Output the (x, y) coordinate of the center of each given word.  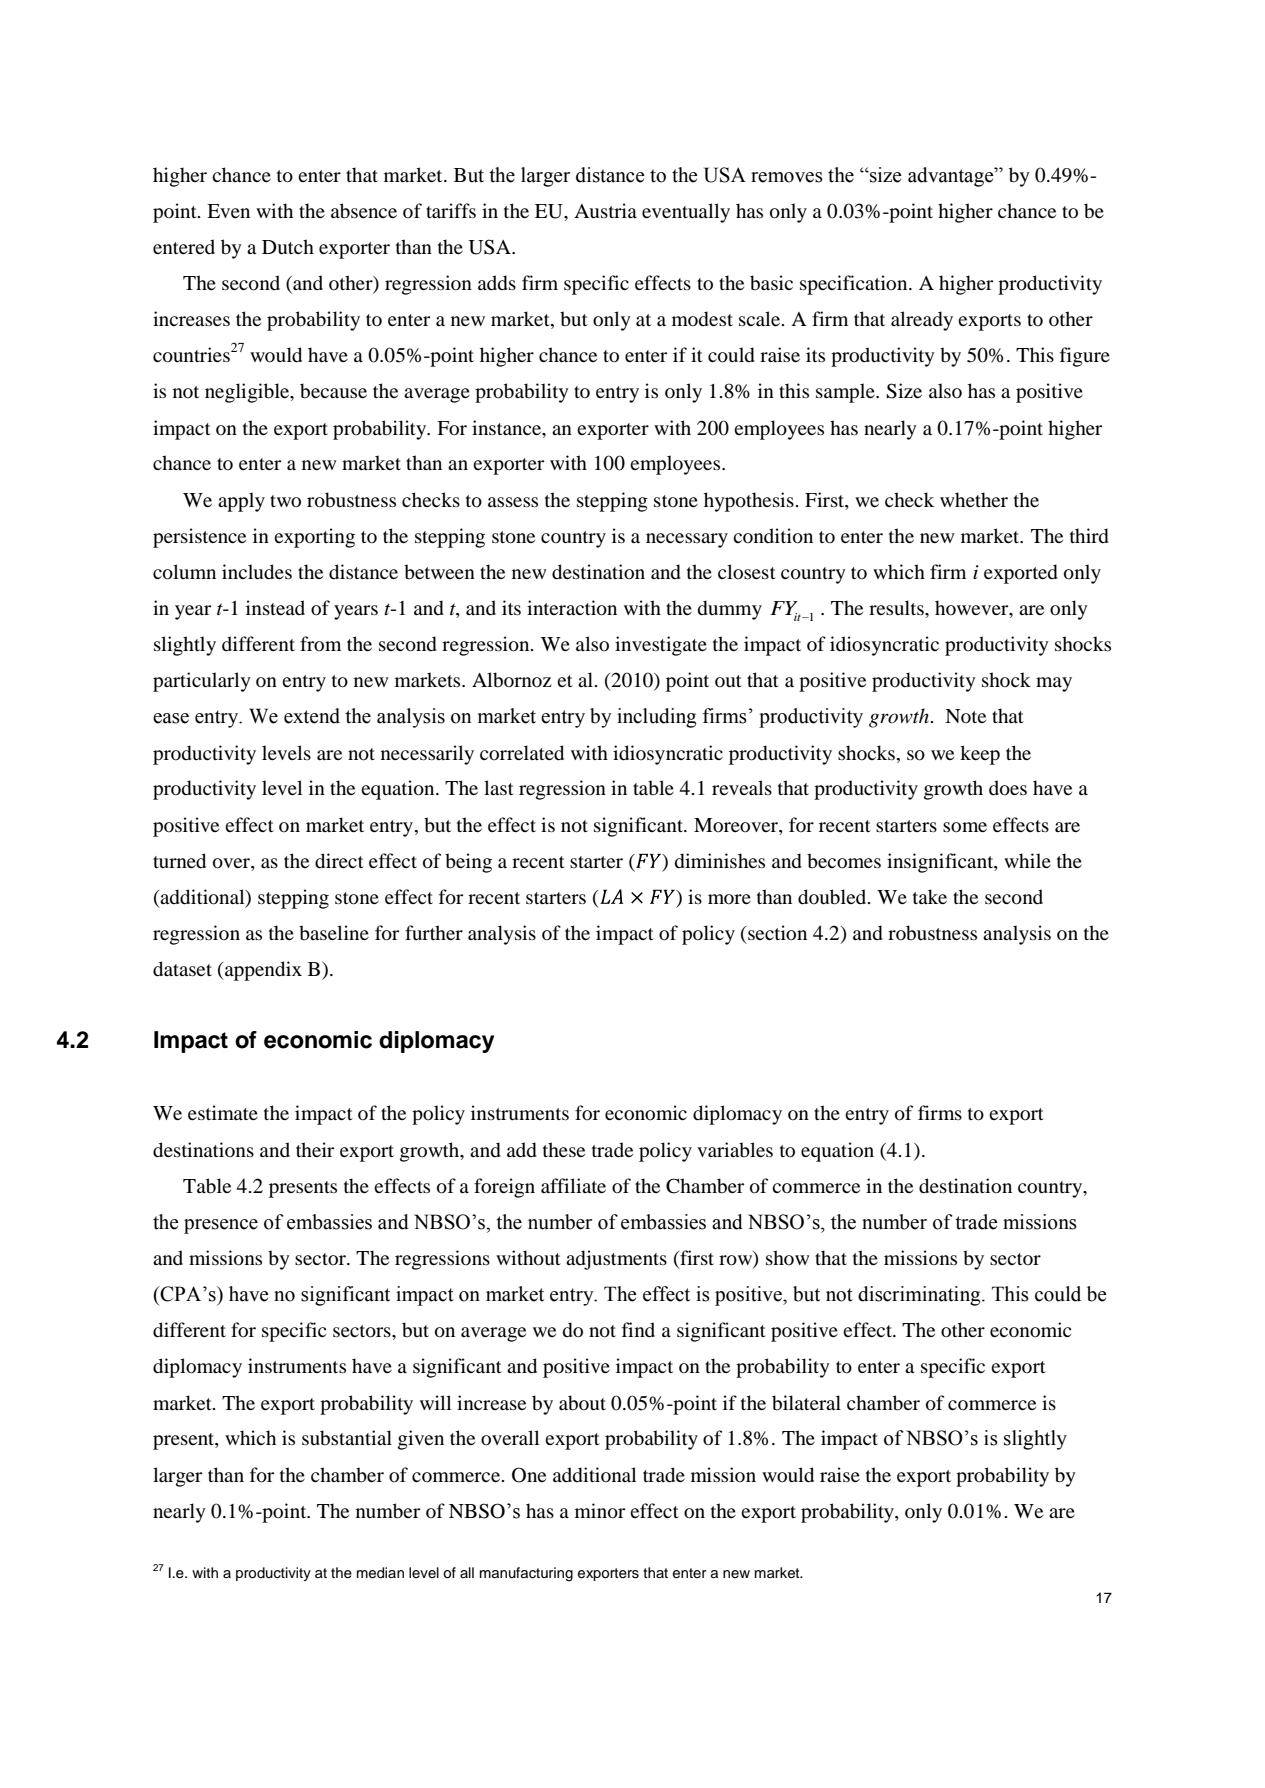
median (380, 1573)
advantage (952, 177)
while (1027, 860)
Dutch (288, 247)
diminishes (720, 861)
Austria (605, 211)
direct (339, 861)
